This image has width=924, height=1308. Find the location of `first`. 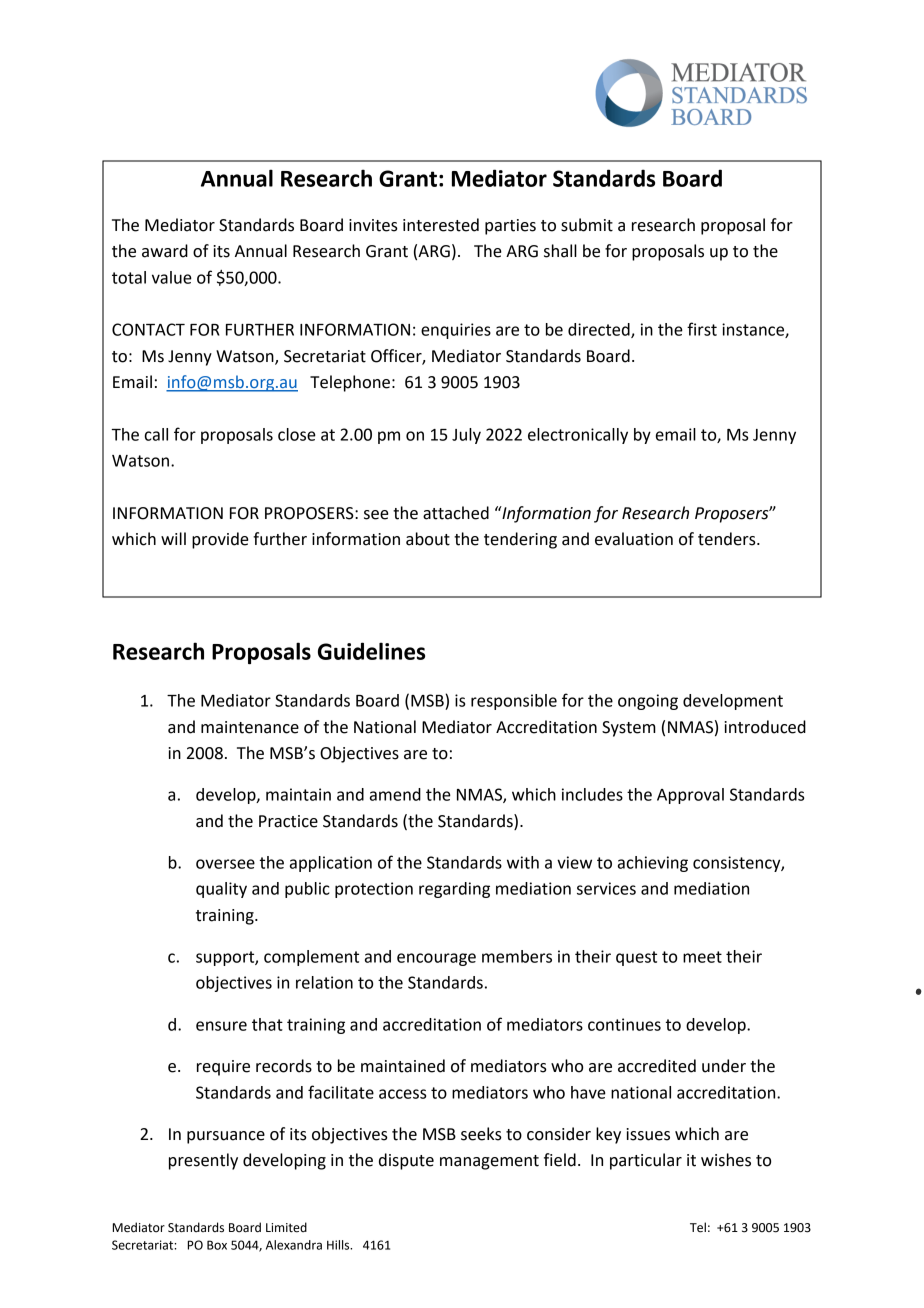

first is located at coordinates (702, 329).
